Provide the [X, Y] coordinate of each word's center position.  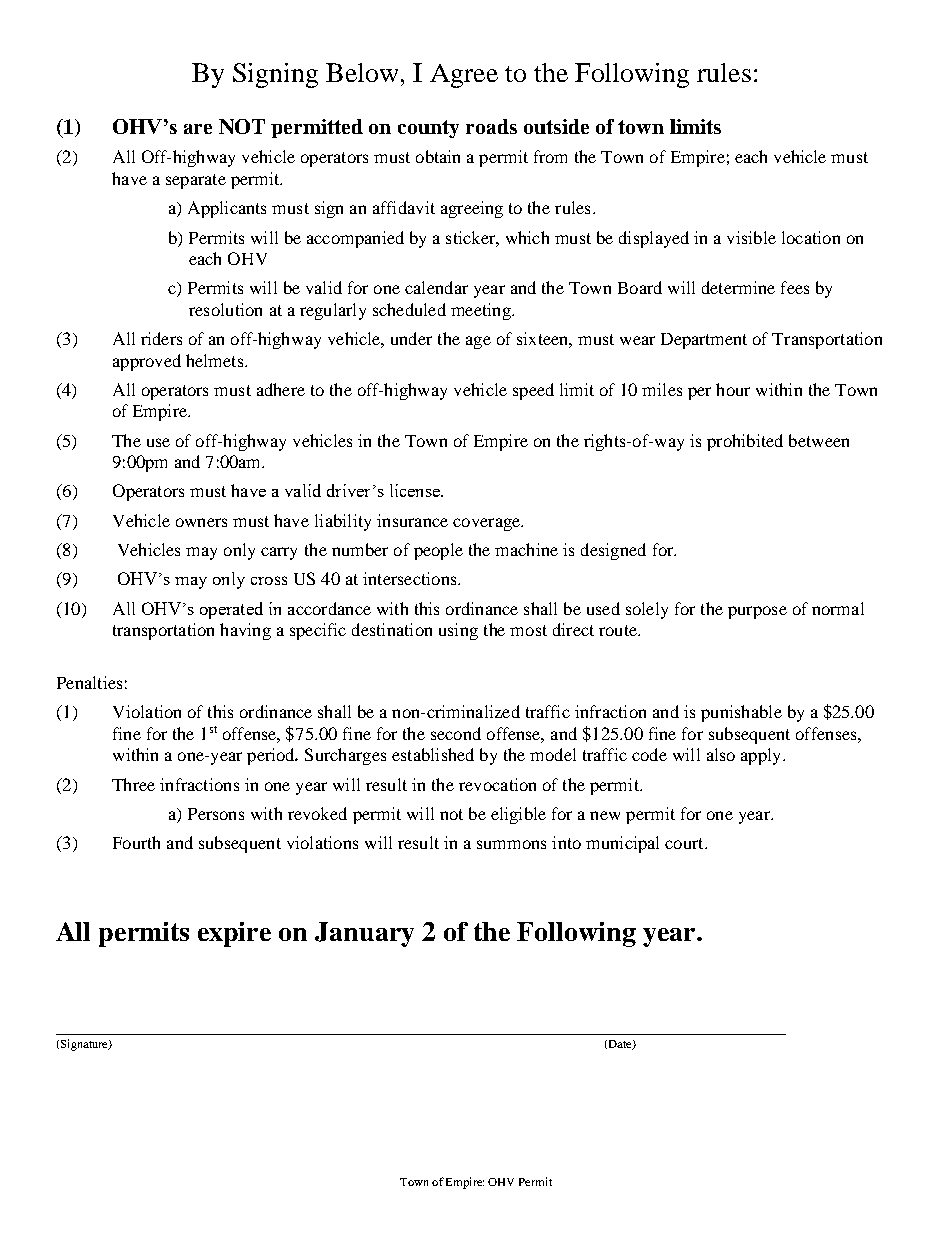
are [198, 129]
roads [491, 126]
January [364, 934]
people [438, 551]
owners [201, 522]
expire [234, 934]
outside [556, 126]
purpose [757, 612]
